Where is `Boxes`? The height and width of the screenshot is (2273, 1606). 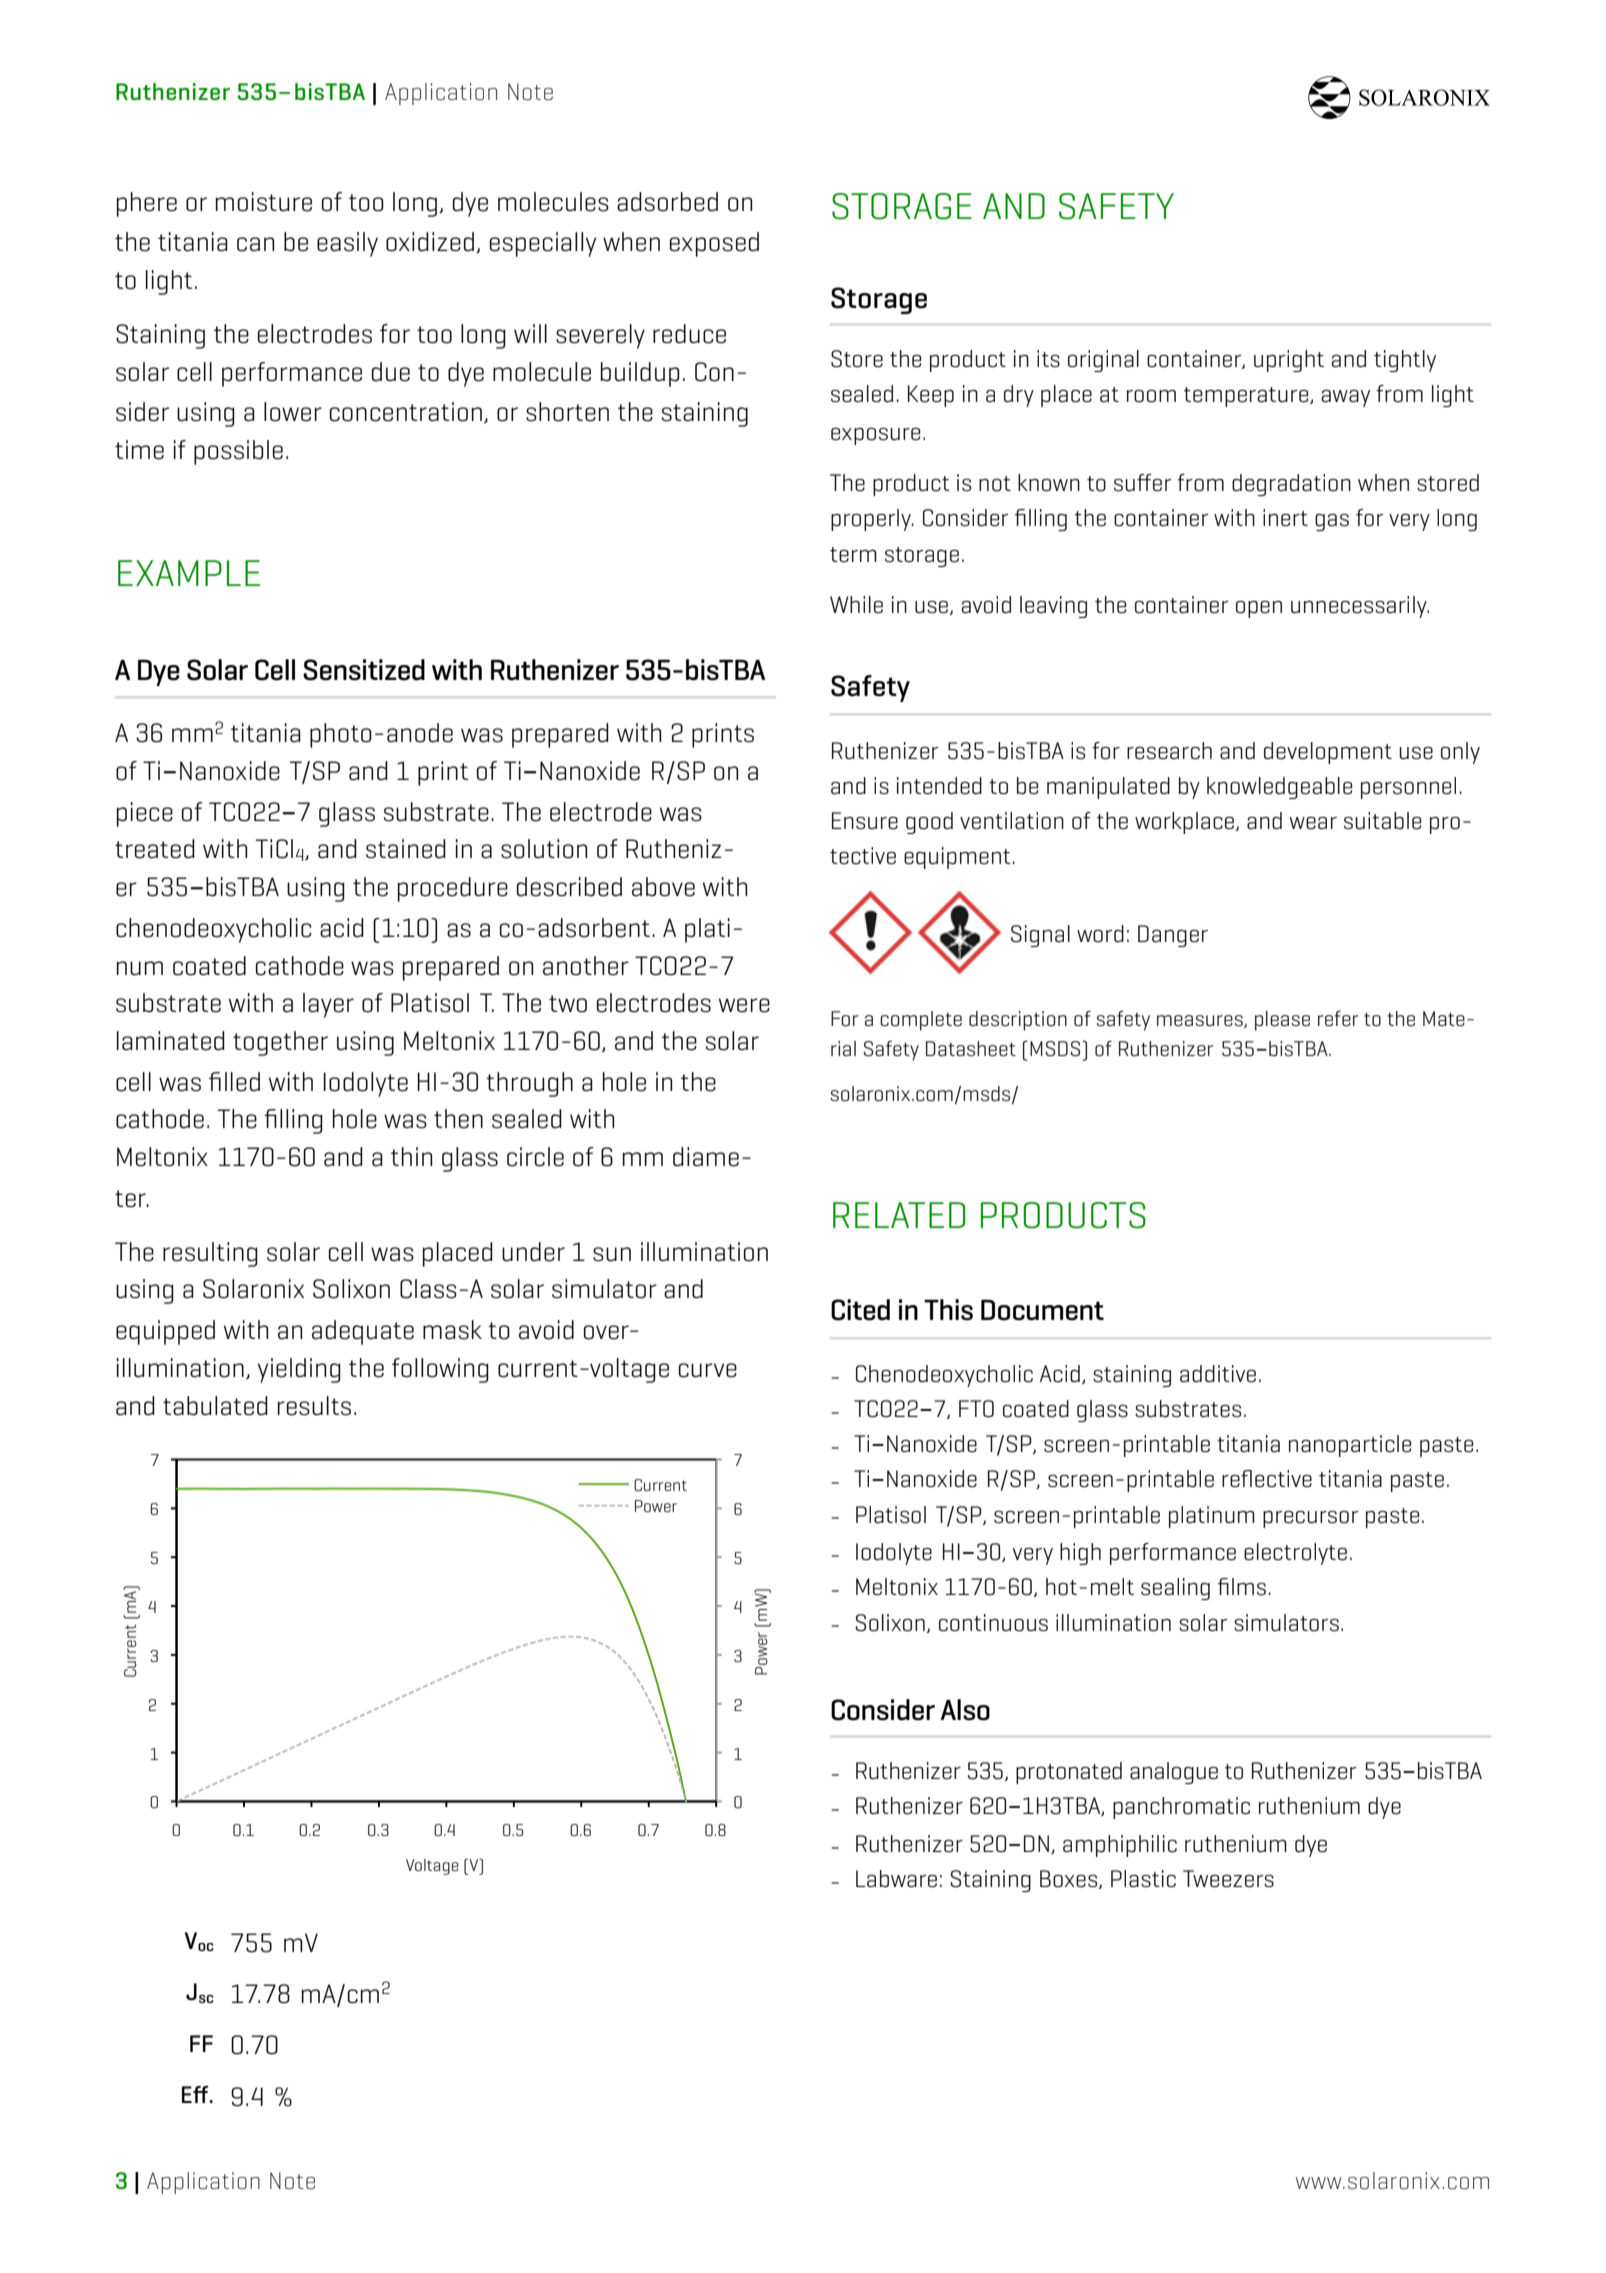 Boxes is located at coordinates (1070, 1879).
